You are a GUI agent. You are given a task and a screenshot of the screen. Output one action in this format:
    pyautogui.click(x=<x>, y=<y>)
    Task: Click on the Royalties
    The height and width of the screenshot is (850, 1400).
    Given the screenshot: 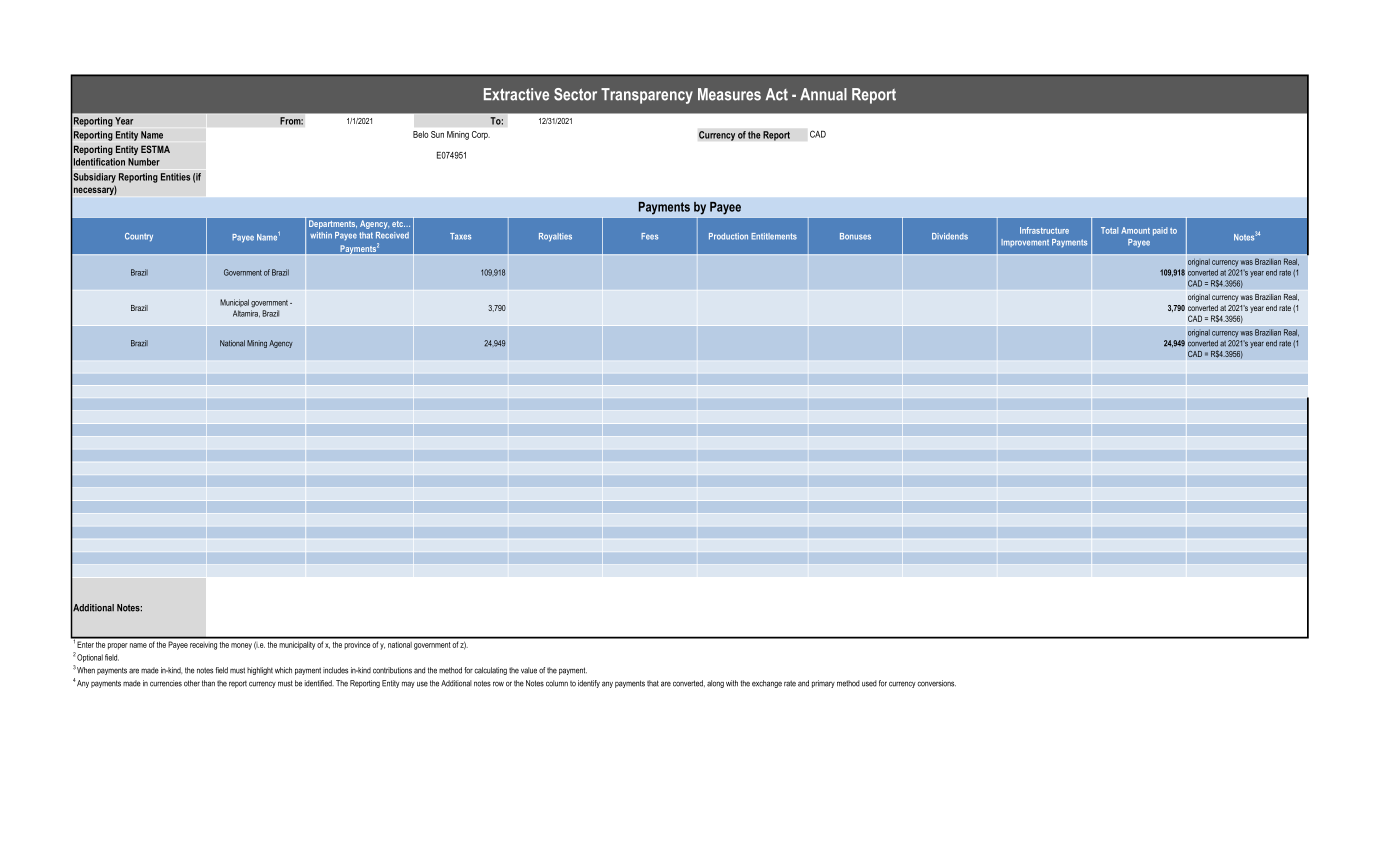 What is the action you would take?
    pyautogui.click(x=555, y=237)
